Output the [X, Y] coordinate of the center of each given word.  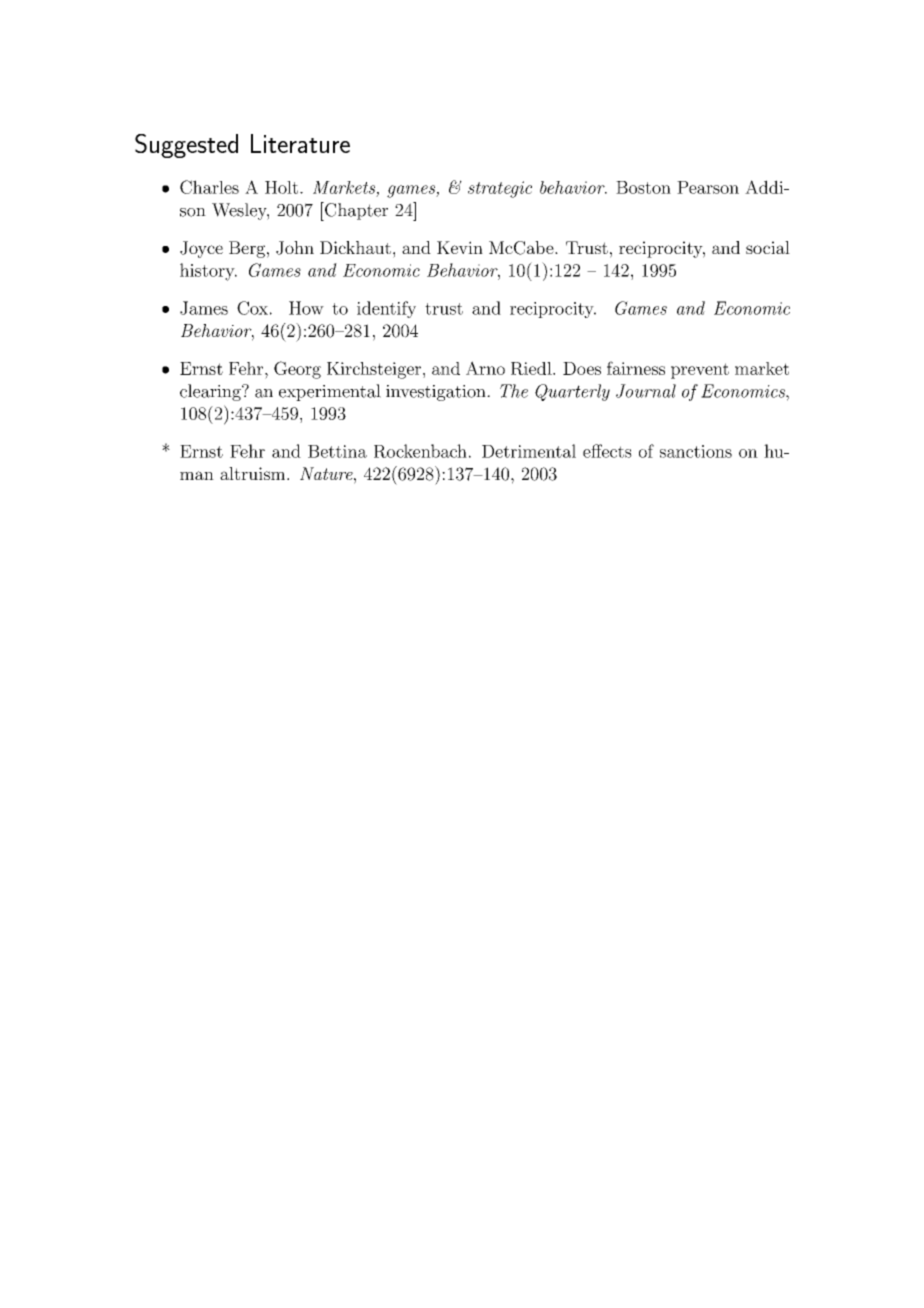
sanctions [696, 451]
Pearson [708, 187]
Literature [300, 143]
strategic [500, 189]
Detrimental [529, 451]
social [768, 247]
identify [386, 309]
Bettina [337, 451]
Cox [252, 308]
